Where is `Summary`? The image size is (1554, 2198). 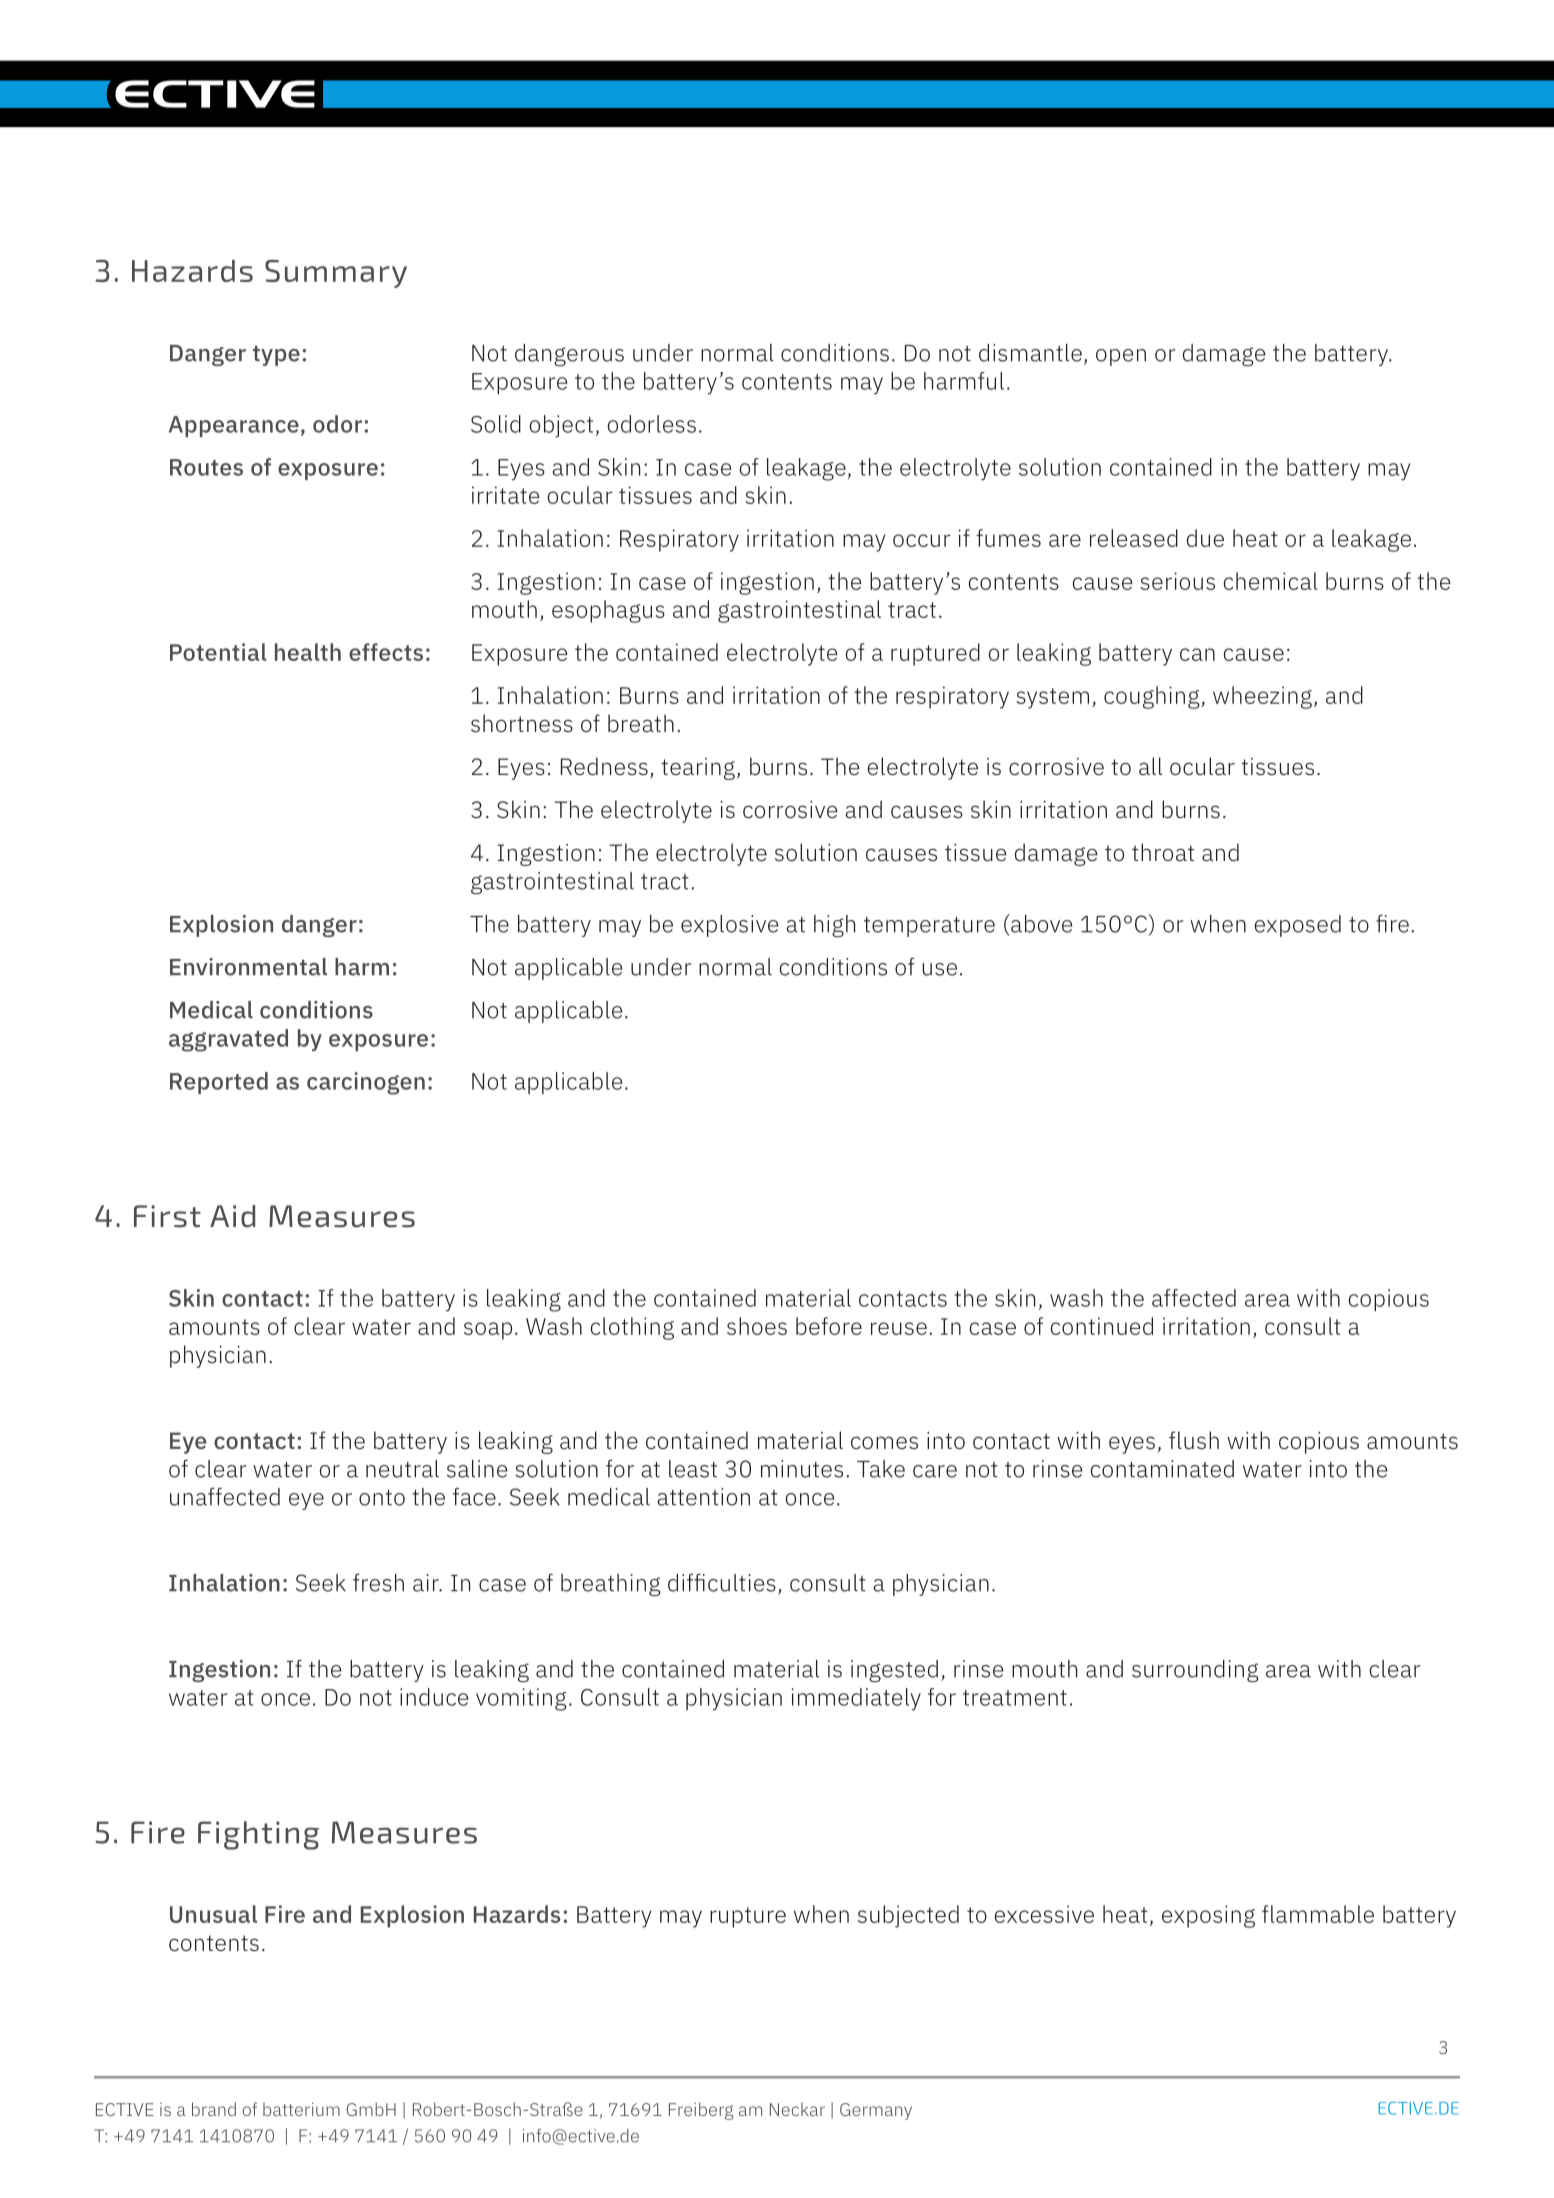 Summary is located at coordinates (336, 274).
